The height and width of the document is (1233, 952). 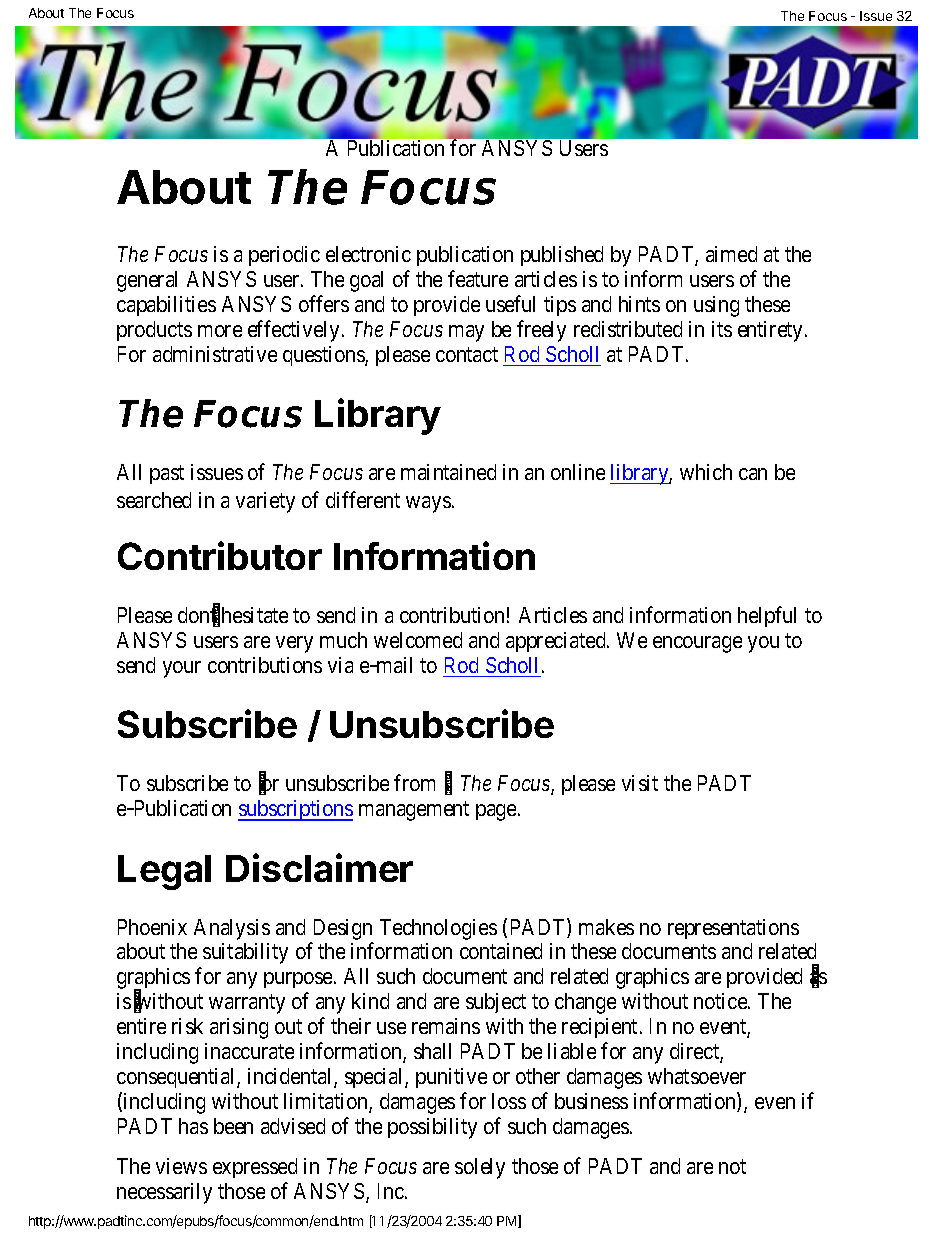 I want to click on expressed, so click(x=255, y=1168).
